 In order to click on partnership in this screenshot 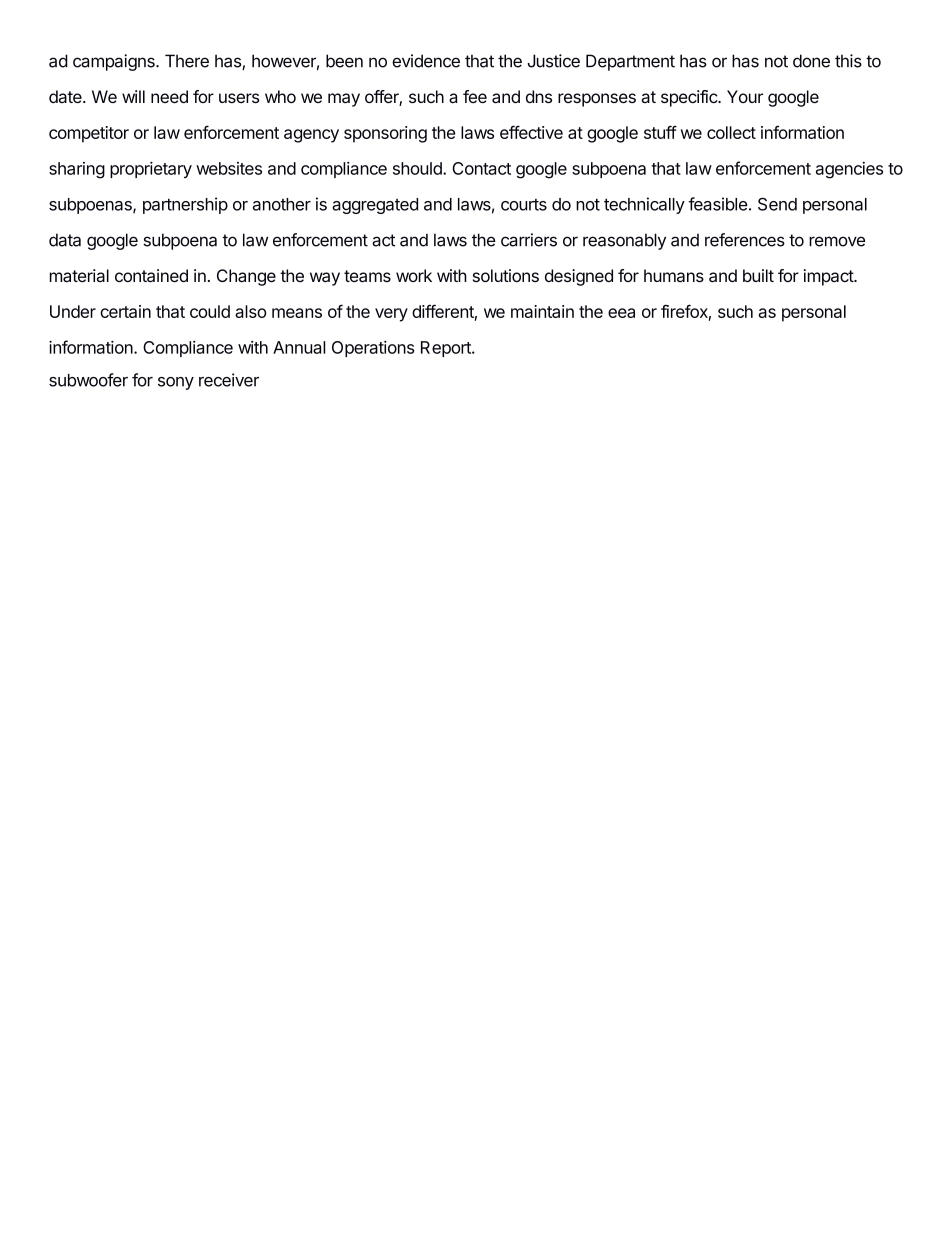, I will do `click(185, 205)`.
